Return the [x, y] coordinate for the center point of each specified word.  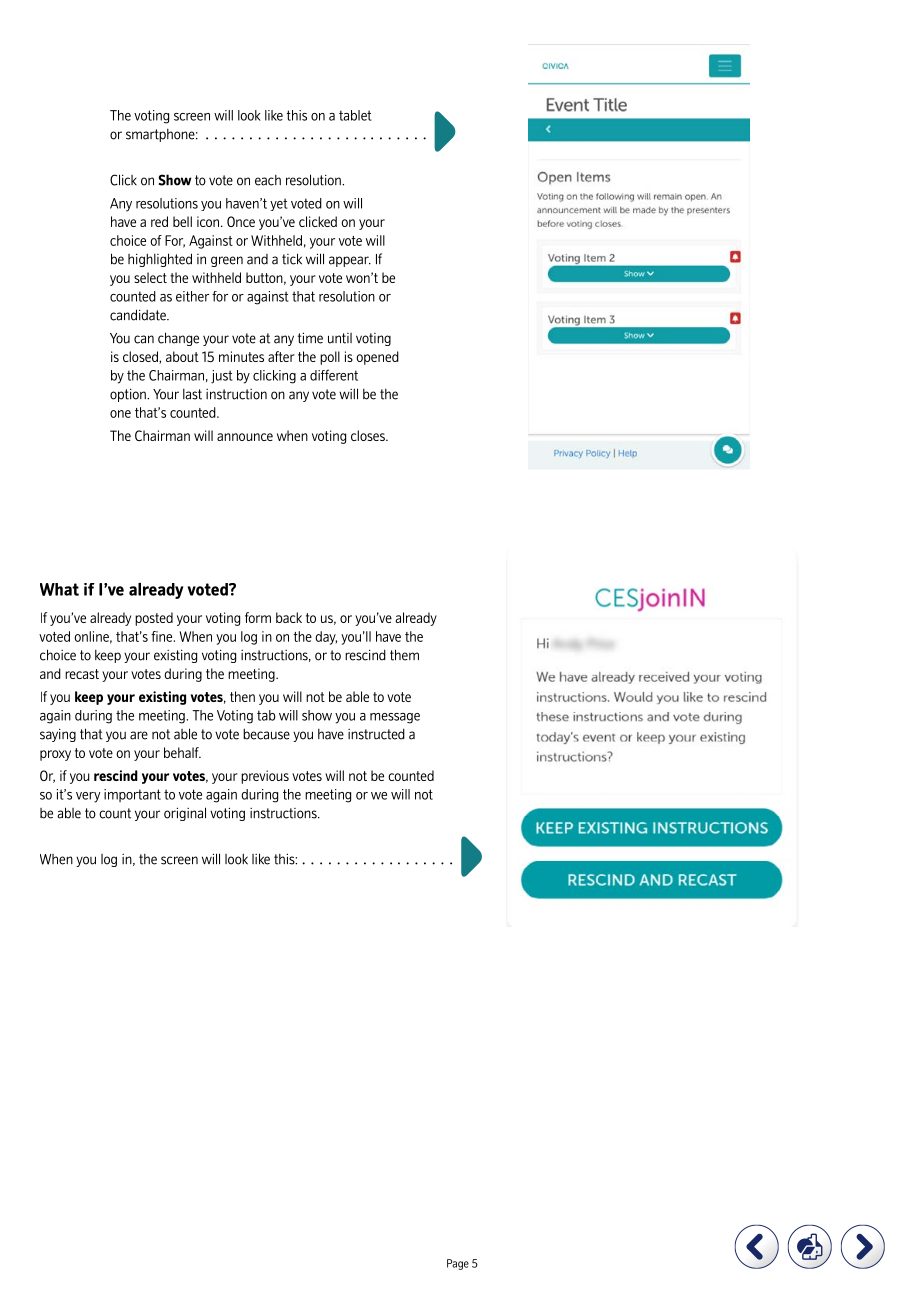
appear [350, 261]
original [185, 814]
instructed [376, 734]
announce [245, 437]
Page [458, 1264]
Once [241, 221]
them [404, 655]
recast [82, 674]
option [129, 395]
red [159, 221]
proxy [55, 755]
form [258, 617]
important [132, 795]
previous [265, 777]
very [88, 797]
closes [369, 435]
